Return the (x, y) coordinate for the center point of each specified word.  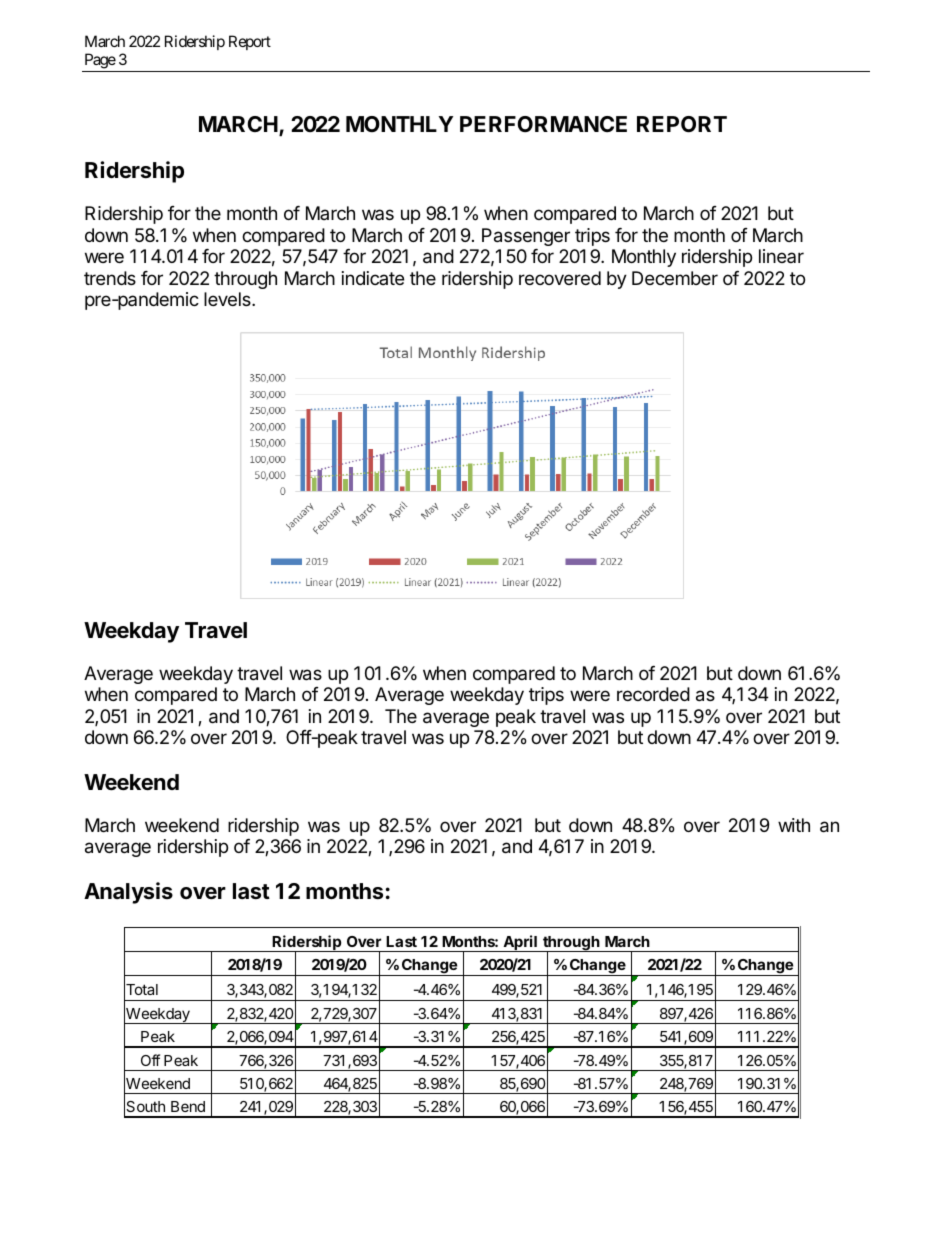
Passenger (526, 237)
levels (228, 299)
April (520, 943)
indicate (373, 278)
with (794, 825)
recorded (653, 694)
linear (781, 256)
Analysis (128, 893)
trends (110, 278)
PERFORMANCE (543, 124)
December (675, 278)
